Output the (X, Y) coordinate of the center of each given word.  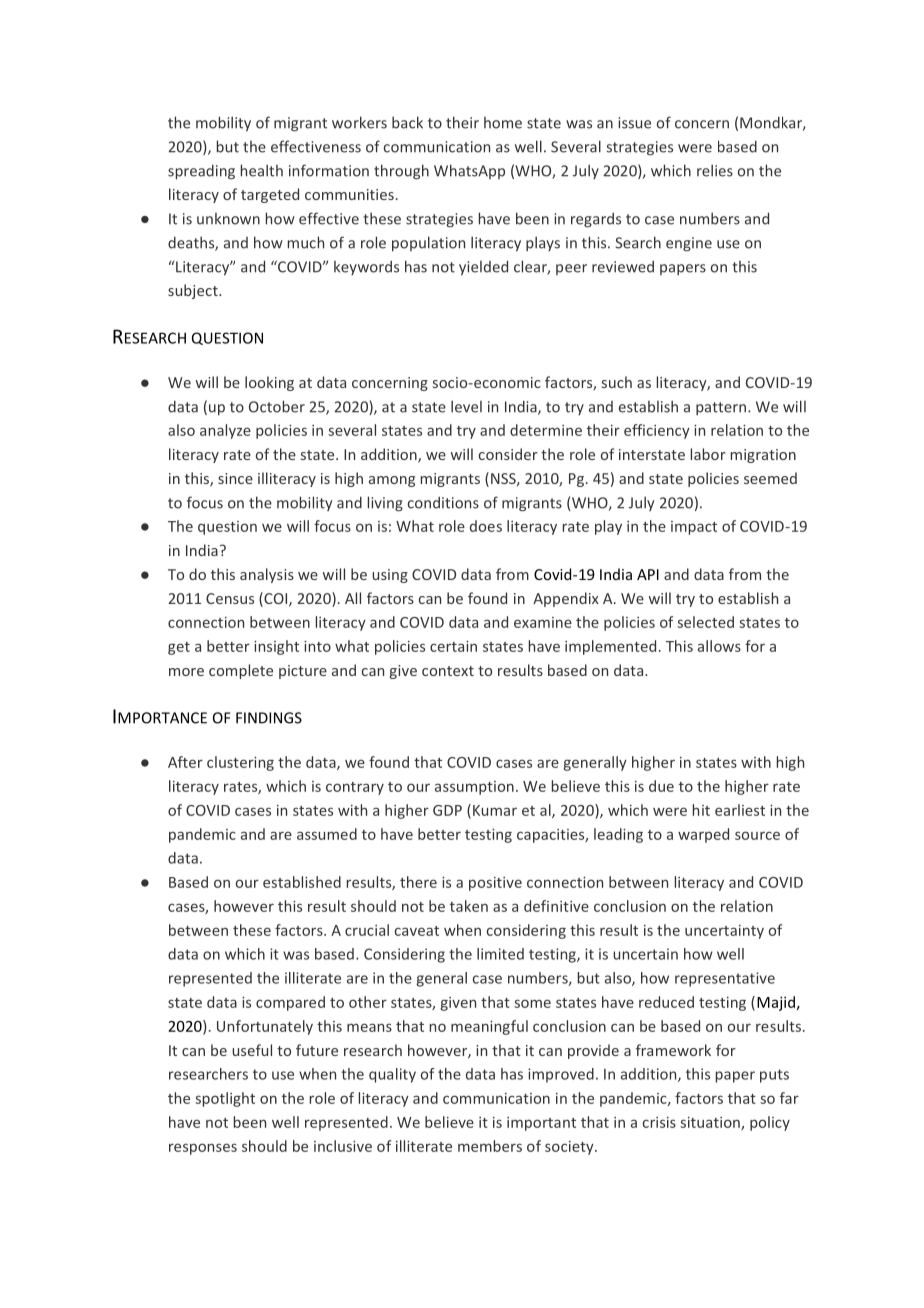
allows (719, 646)
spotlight (225, 1099)
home (503, 123)
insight (276, 647)
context (448, 671)
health (262, 170)
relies (715, 170)
